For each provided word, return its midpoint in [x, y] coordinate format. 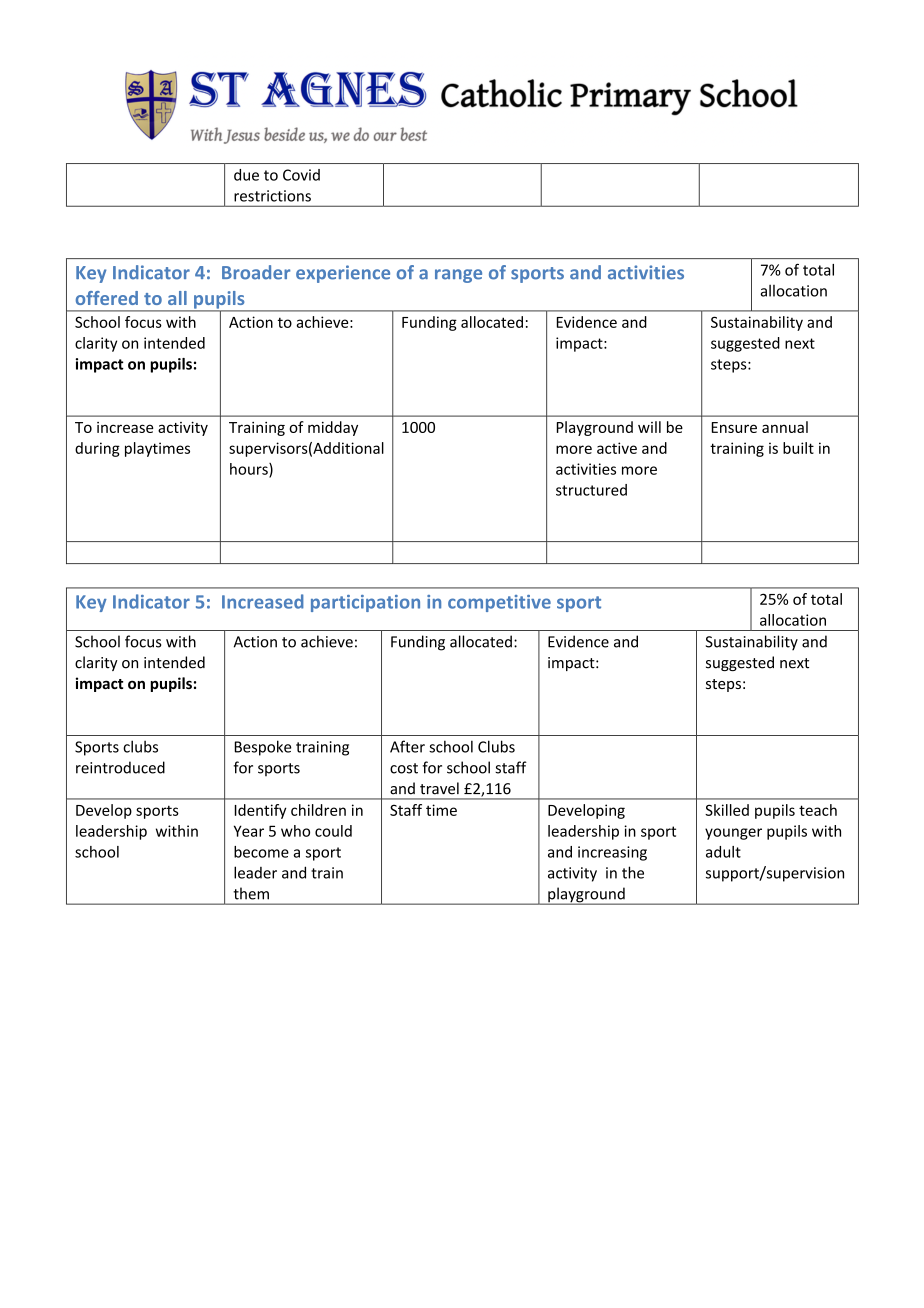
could [333, 831]
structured [591, 490]
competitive [499, 603]
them [251, 893]
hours [250, 470]
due [246, 175]
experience [343, 274]
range [458, 276]
